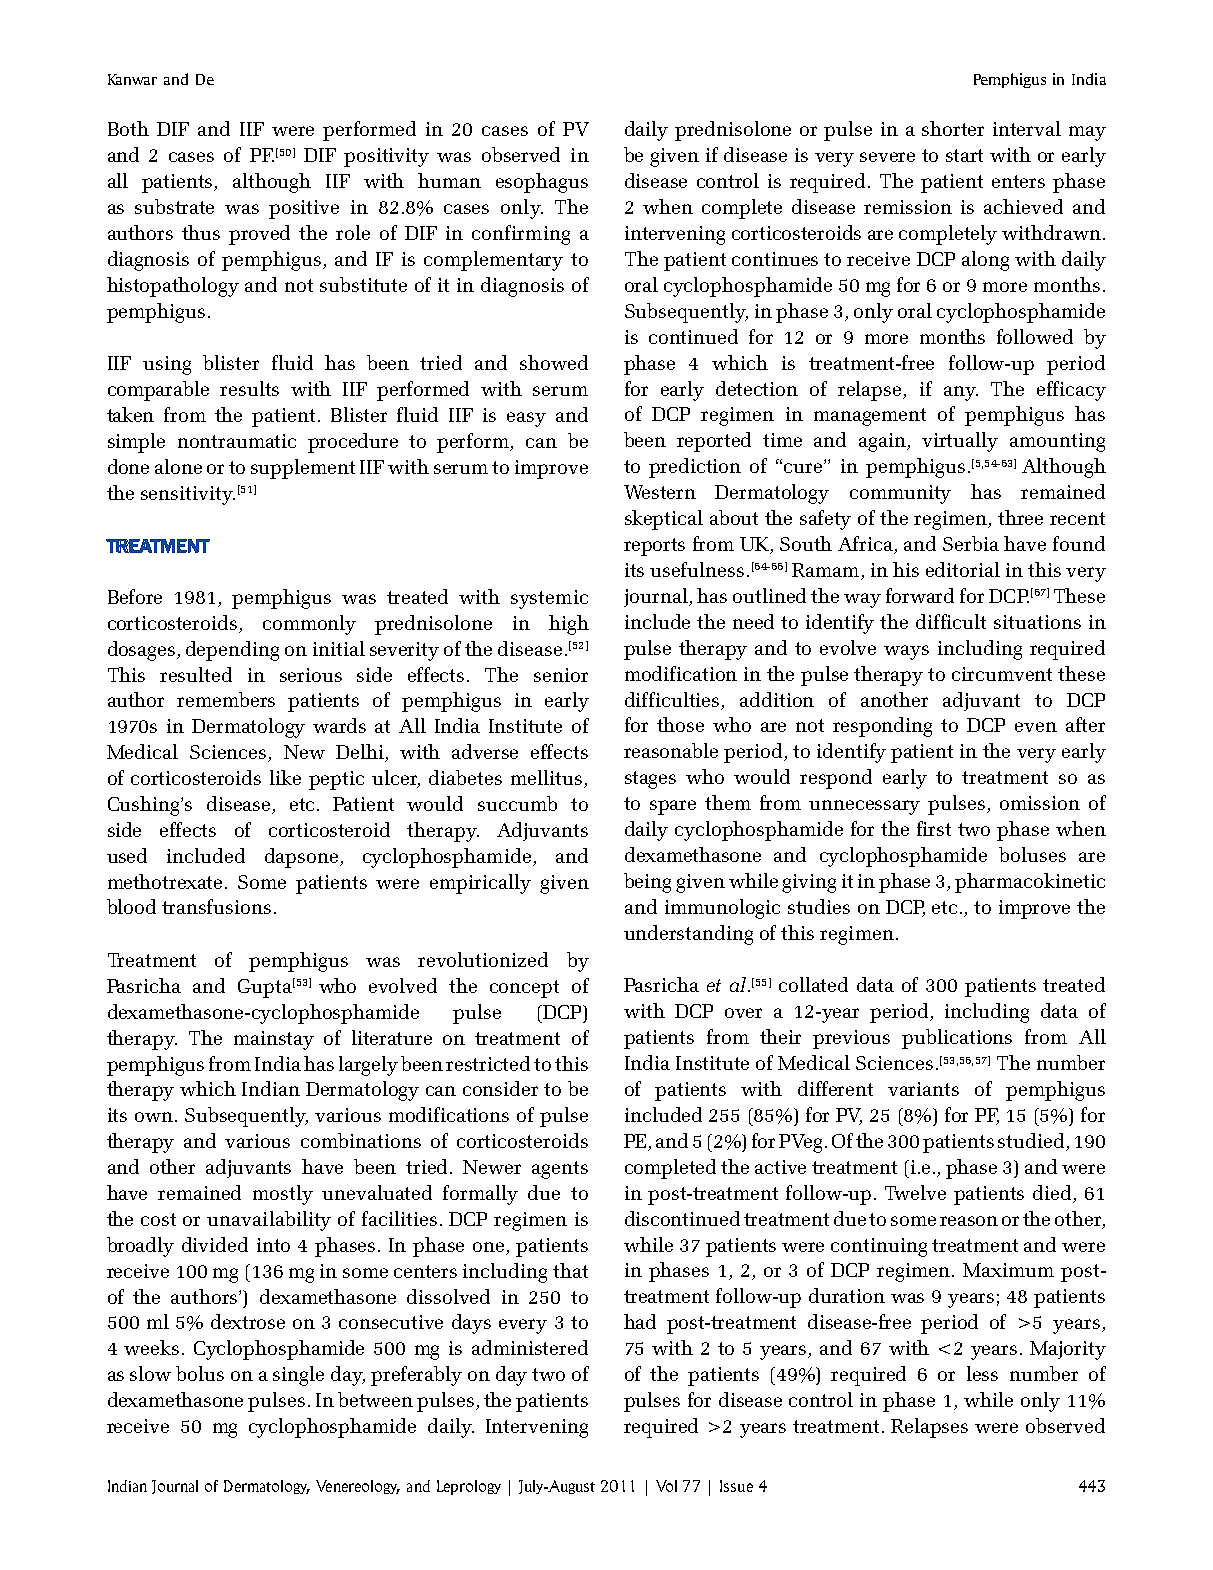  What do you see at coordinates (736, 1486) in the screenshot?
I see `Issue` at bounding box center [736, 1486].
